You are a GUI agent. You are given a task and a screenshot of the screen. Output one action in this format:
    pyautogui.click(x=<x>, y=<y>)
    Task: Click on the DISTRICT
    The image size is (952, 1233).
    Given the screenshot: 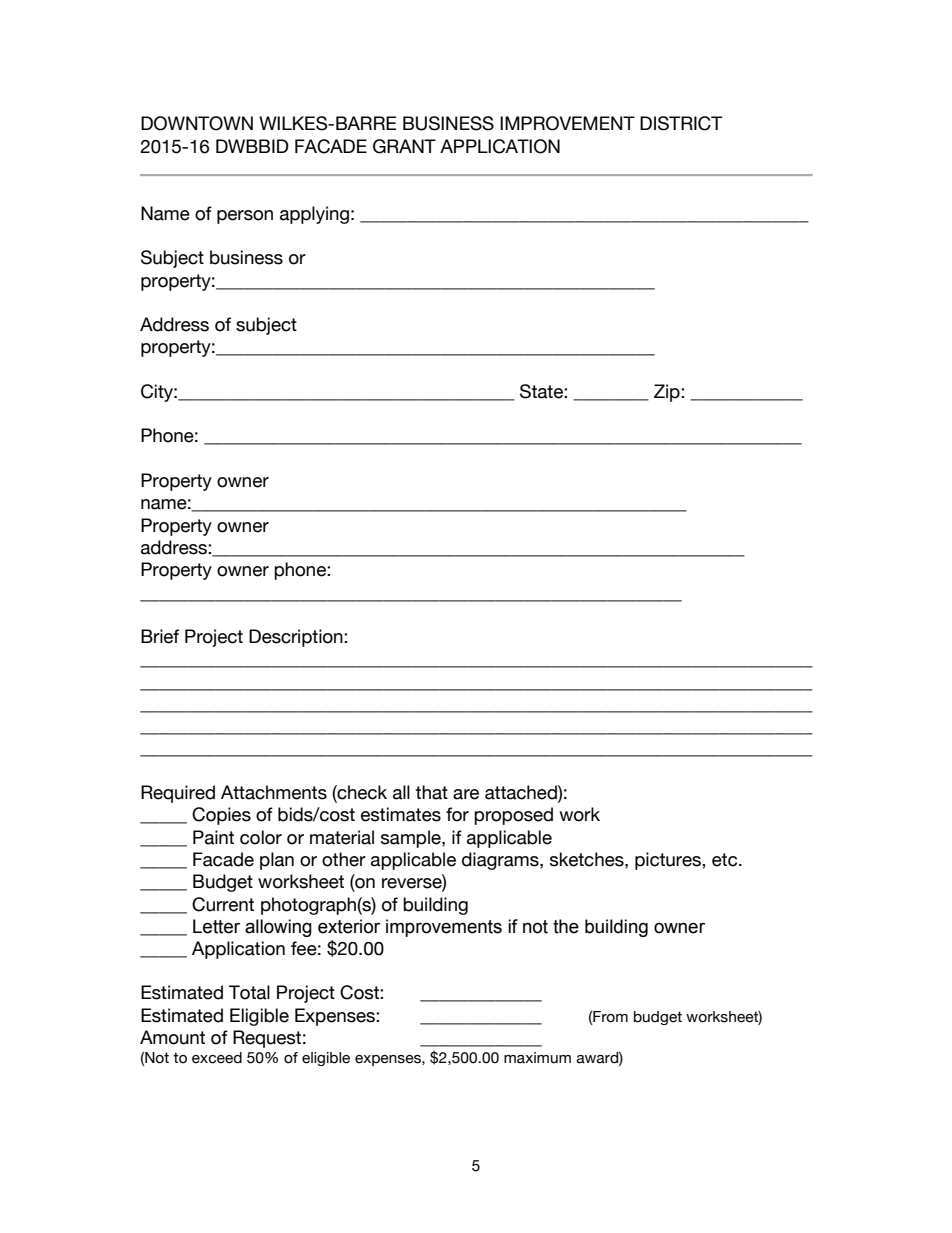 What is the action you would take?
    pyautogui.click(x=681, y=123)
